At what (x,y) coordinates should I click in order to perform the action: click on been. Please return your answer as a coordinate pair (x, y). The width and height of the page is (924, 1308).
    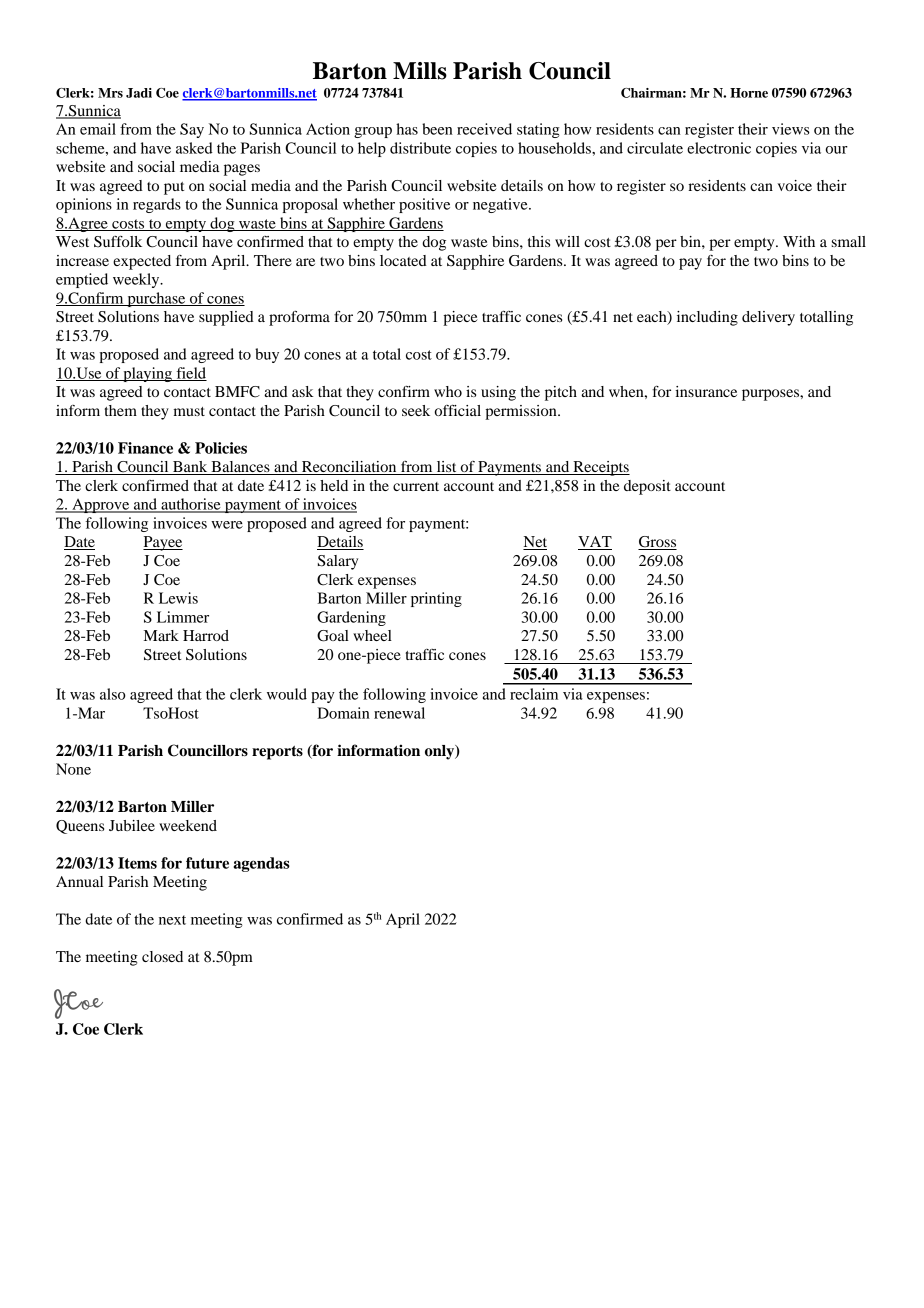
    Looking at the image, I should click on (437, 129).
